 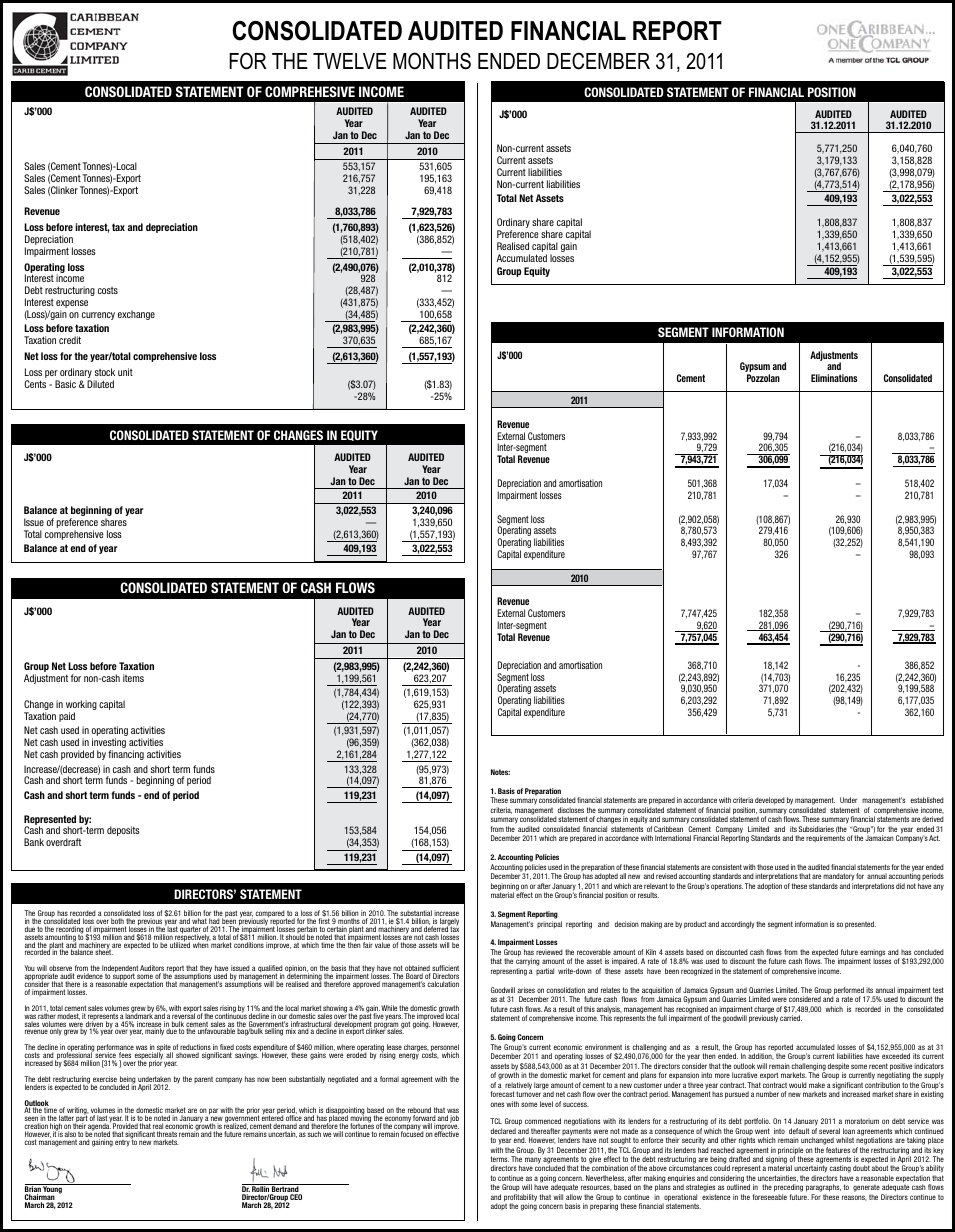 I want to click on items, so click(x=133, y=678).
